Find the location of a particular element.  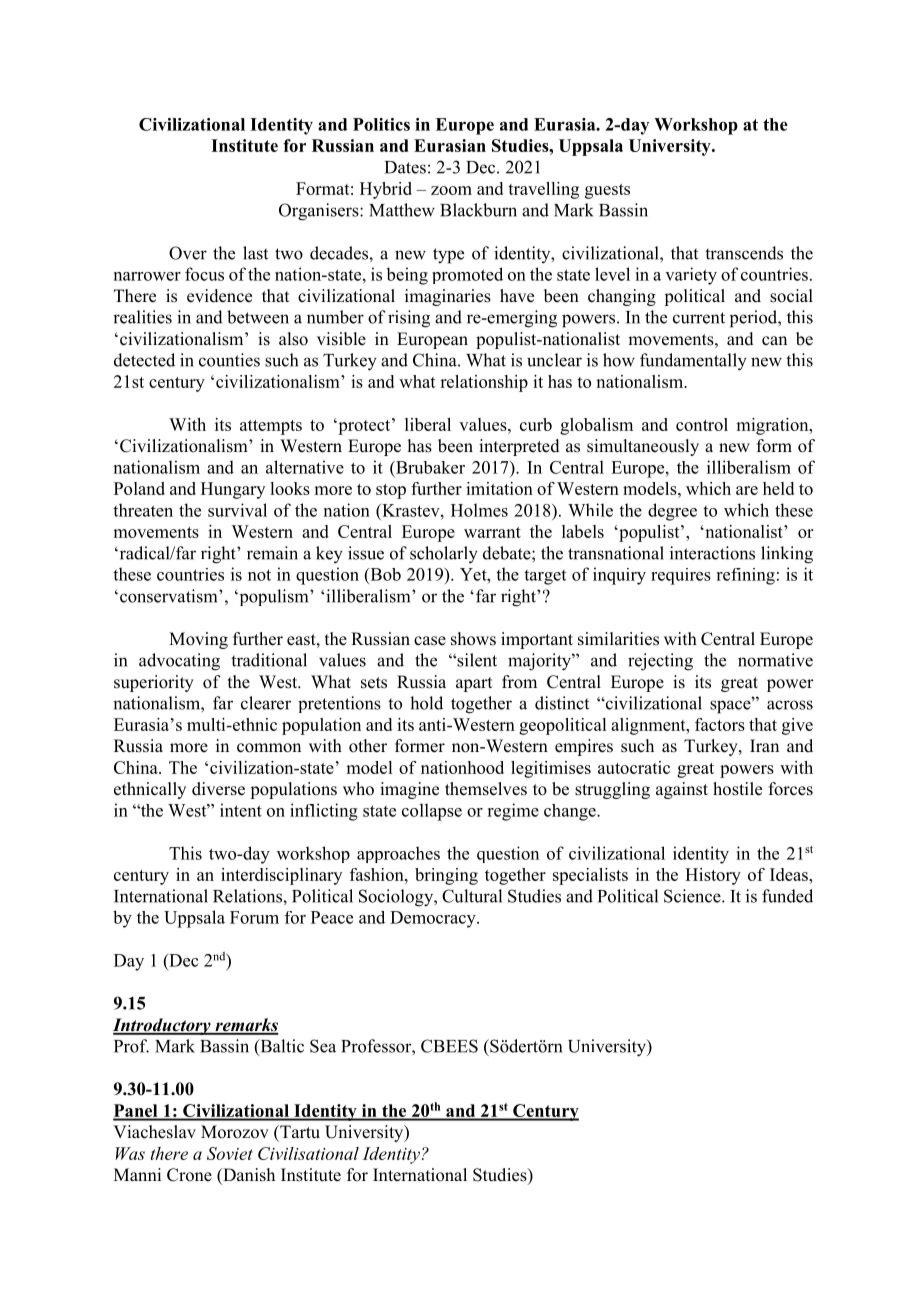

Over is located at coordinates (188, 253).
